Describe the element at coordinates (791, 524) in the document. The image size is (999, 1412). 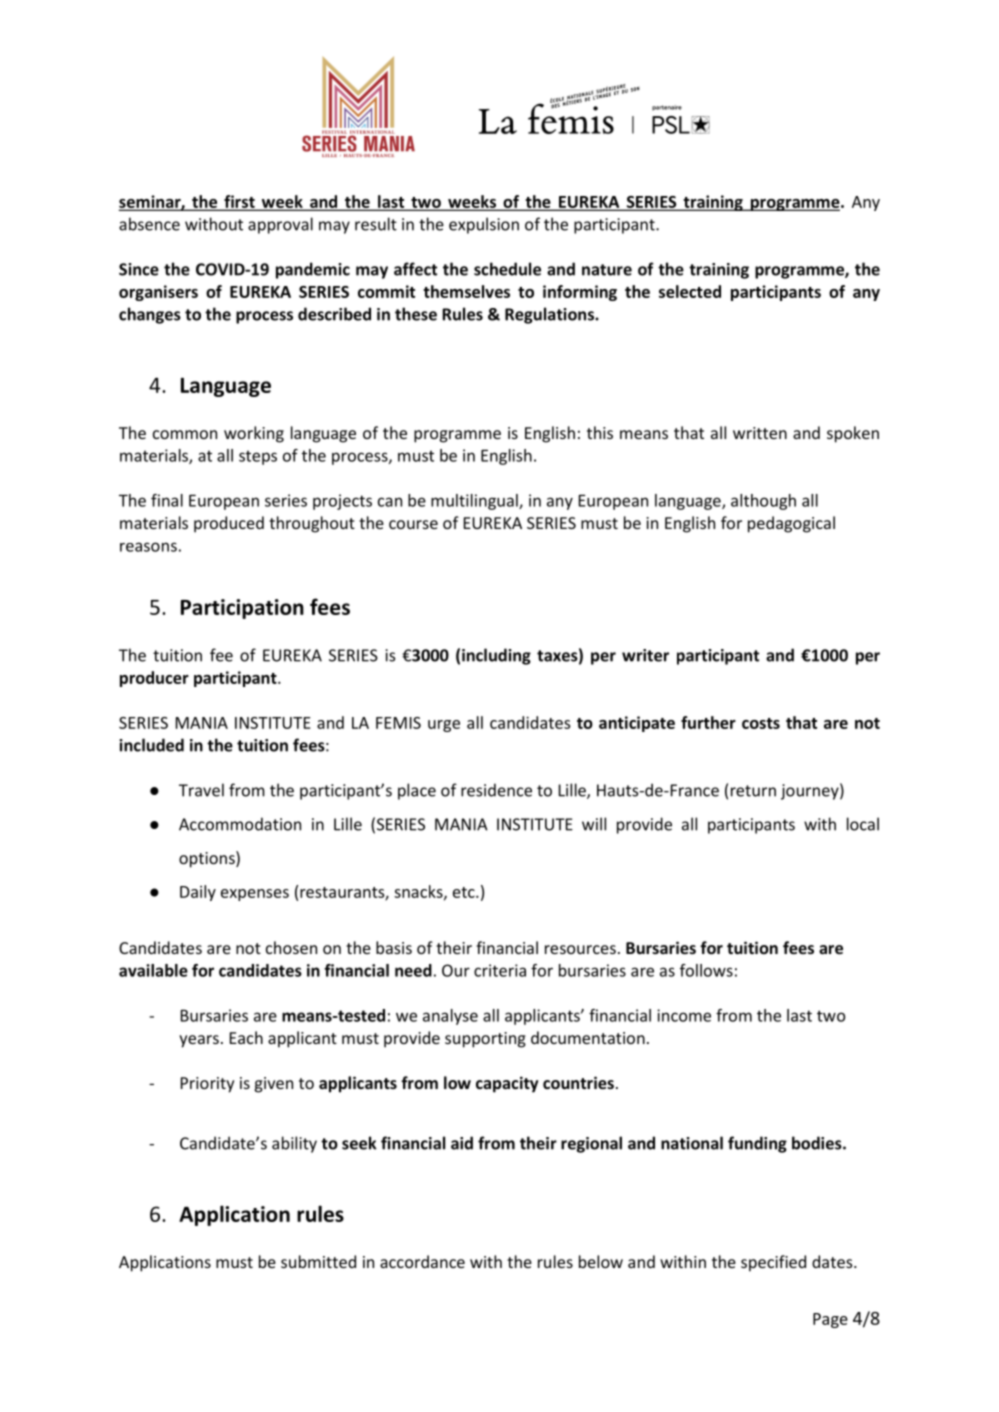
I see `pedagogical` at that location.
